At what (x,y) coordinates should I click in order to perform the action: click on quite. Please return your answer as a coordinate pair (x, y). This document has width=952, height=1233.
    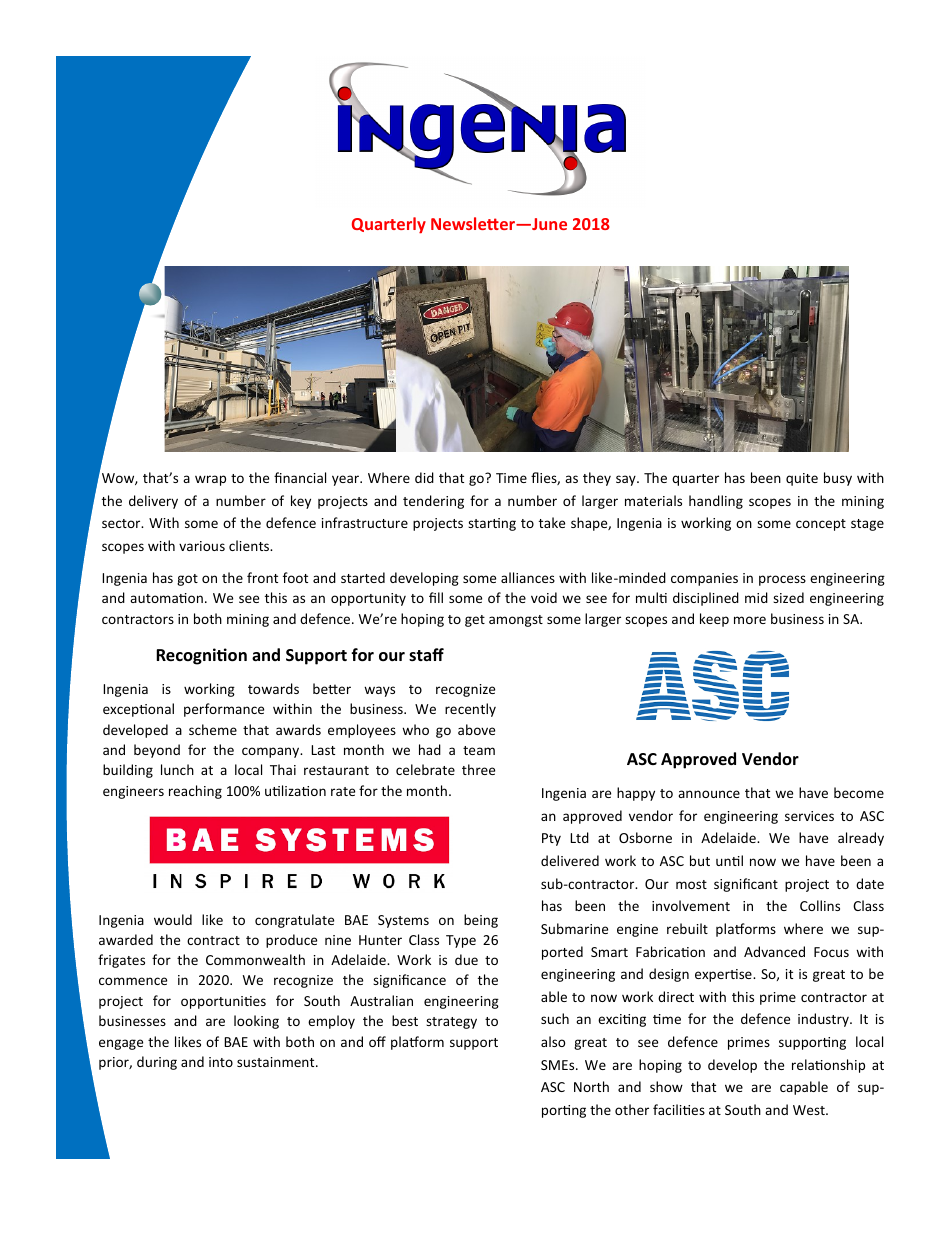
    Looking at the image, I should click on (802, 479).
